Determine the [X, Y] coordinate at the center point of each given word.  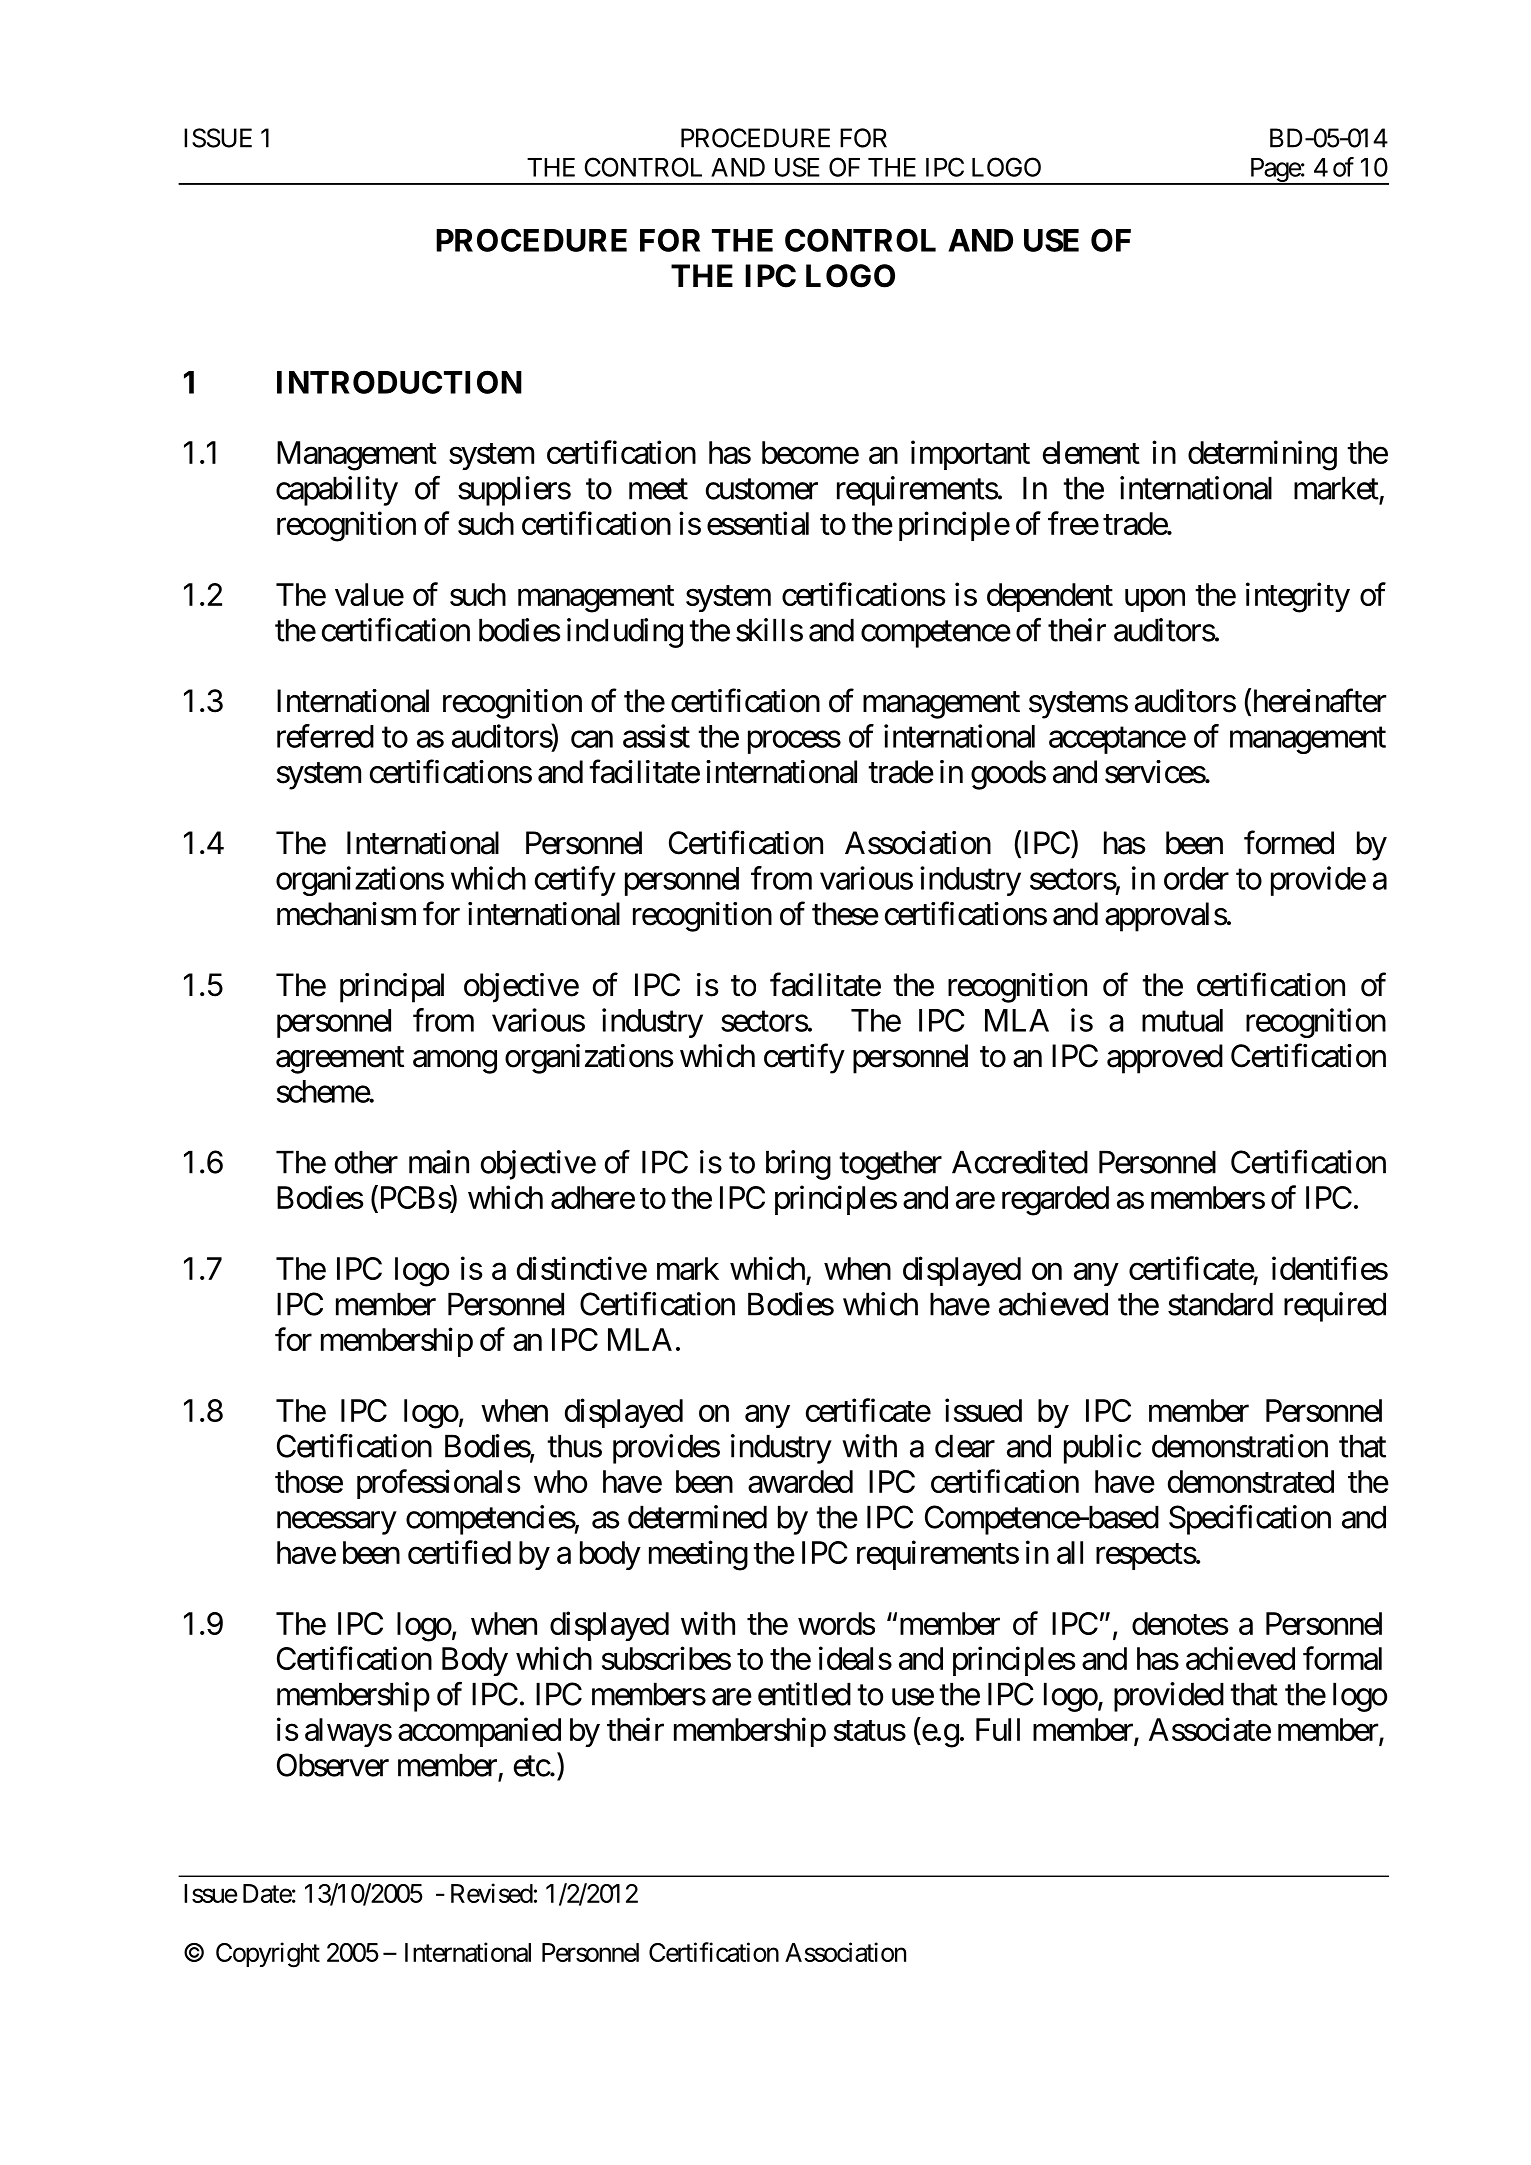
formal [1342, 1658]
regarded [1055, 1201]
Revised [492, 1893]
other [366, 1162]
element [1091, 452]
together [890, 1165]
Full [998, 1729]
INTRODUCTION [399, 382]
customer [762, 489]
